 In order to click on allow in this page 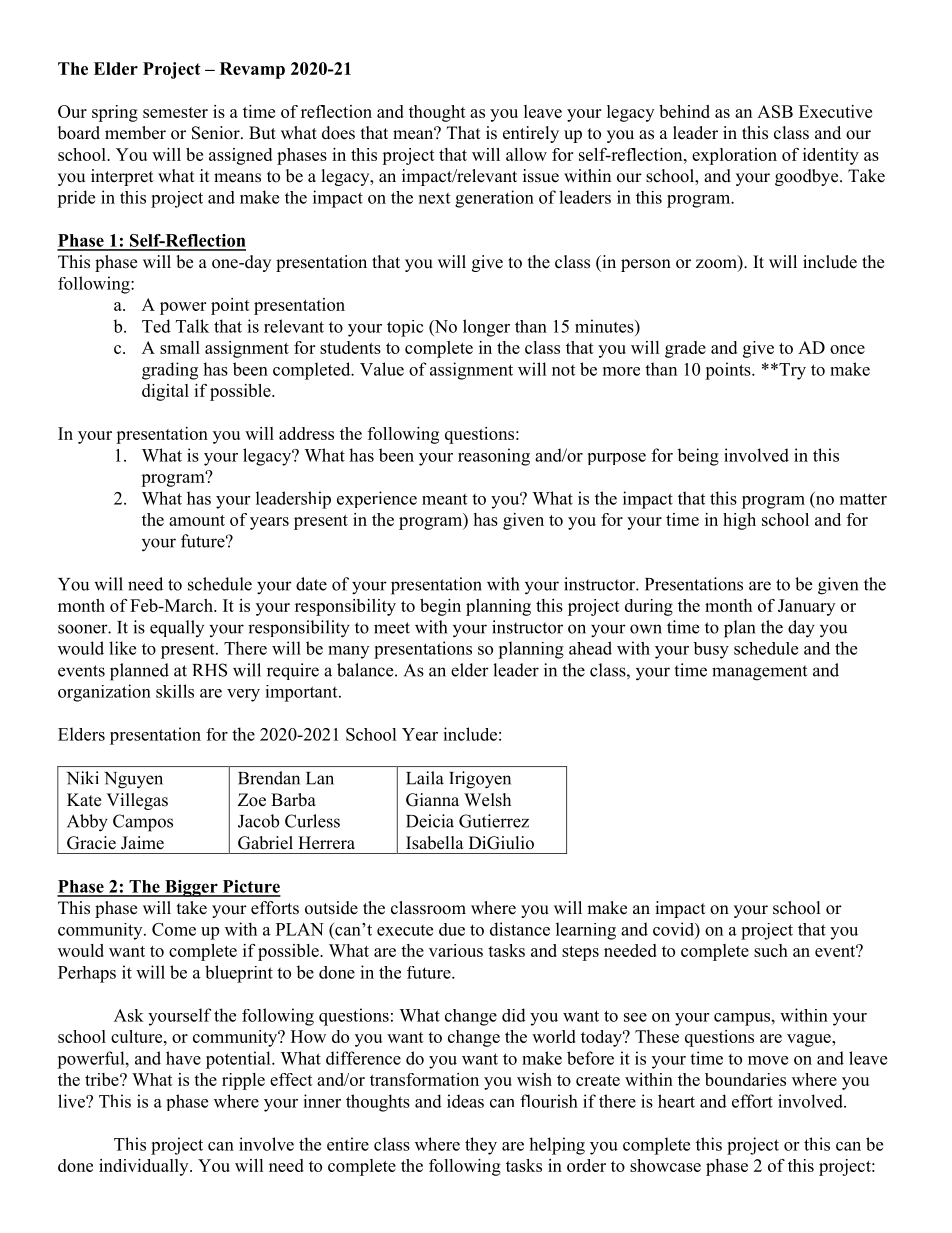, I will do `click(526, 154)`.
